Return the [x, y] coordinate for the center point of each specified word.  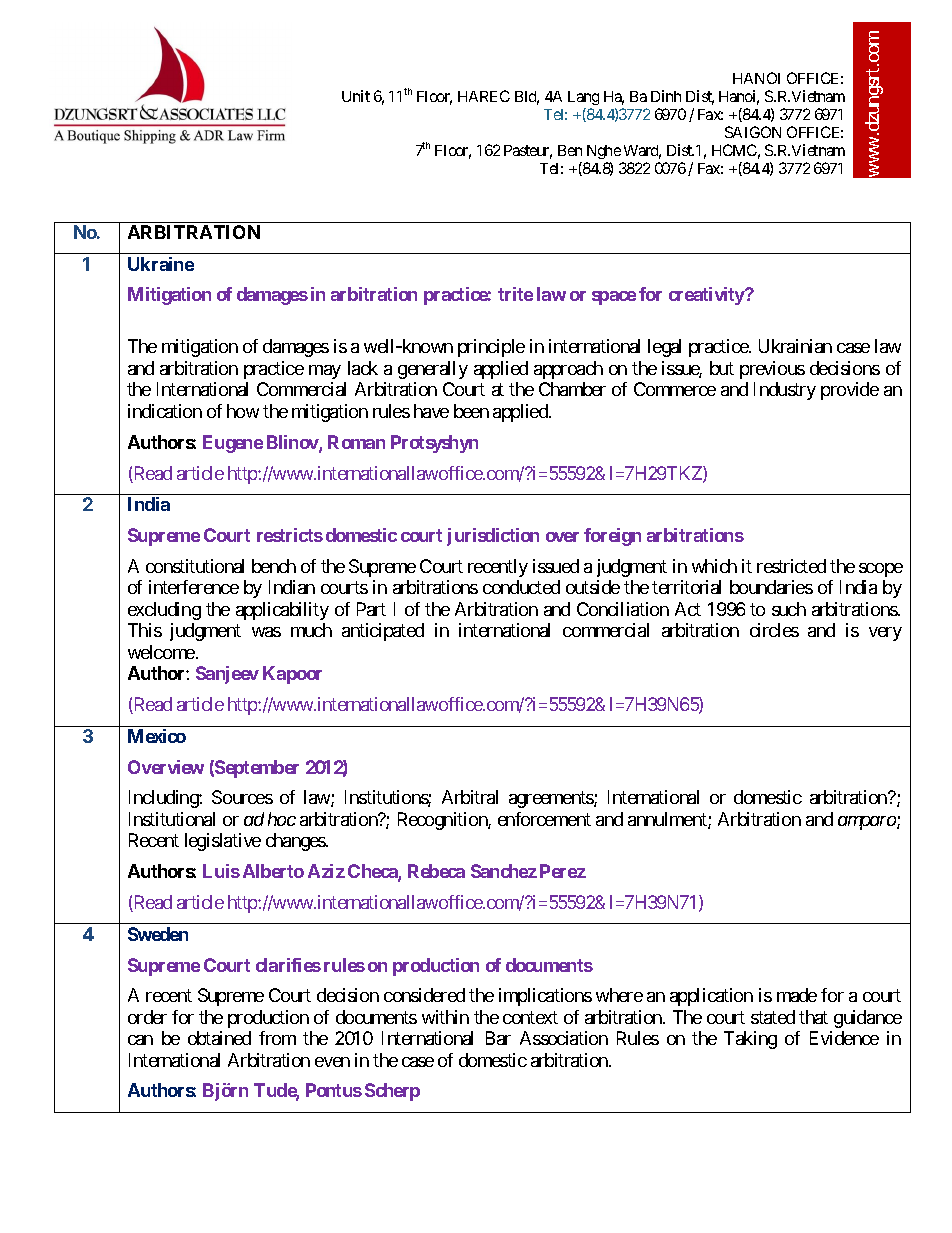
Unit [356, 96]
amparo [868, 823]
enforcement [544, 819]
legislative [223, 842]
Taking [750, 1040]
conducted [521, 587]
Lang [583, 100]
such [789, 609]
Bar [498, 1038]
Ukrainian [795, 346]
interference [194, 587]
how [243, 411]
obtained [219, 1038]
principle [491, 348]
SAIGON [753, 132]
